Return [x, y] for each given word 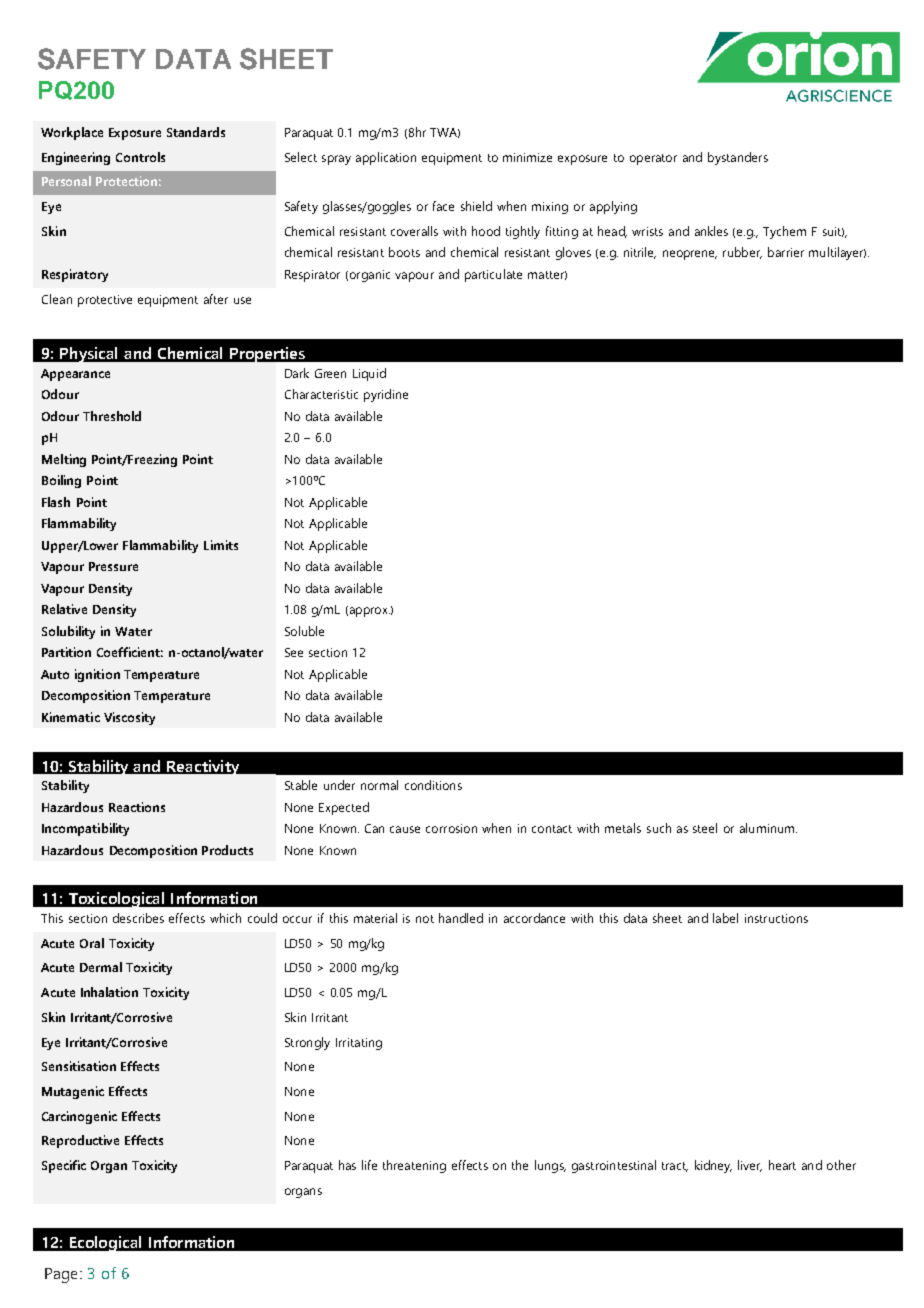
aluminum [767, 828]
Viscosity [129, 718]
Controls [140, 157]
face [443, 206]
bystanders [738, 158]
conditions [433, 785]
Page [61, 1275]
